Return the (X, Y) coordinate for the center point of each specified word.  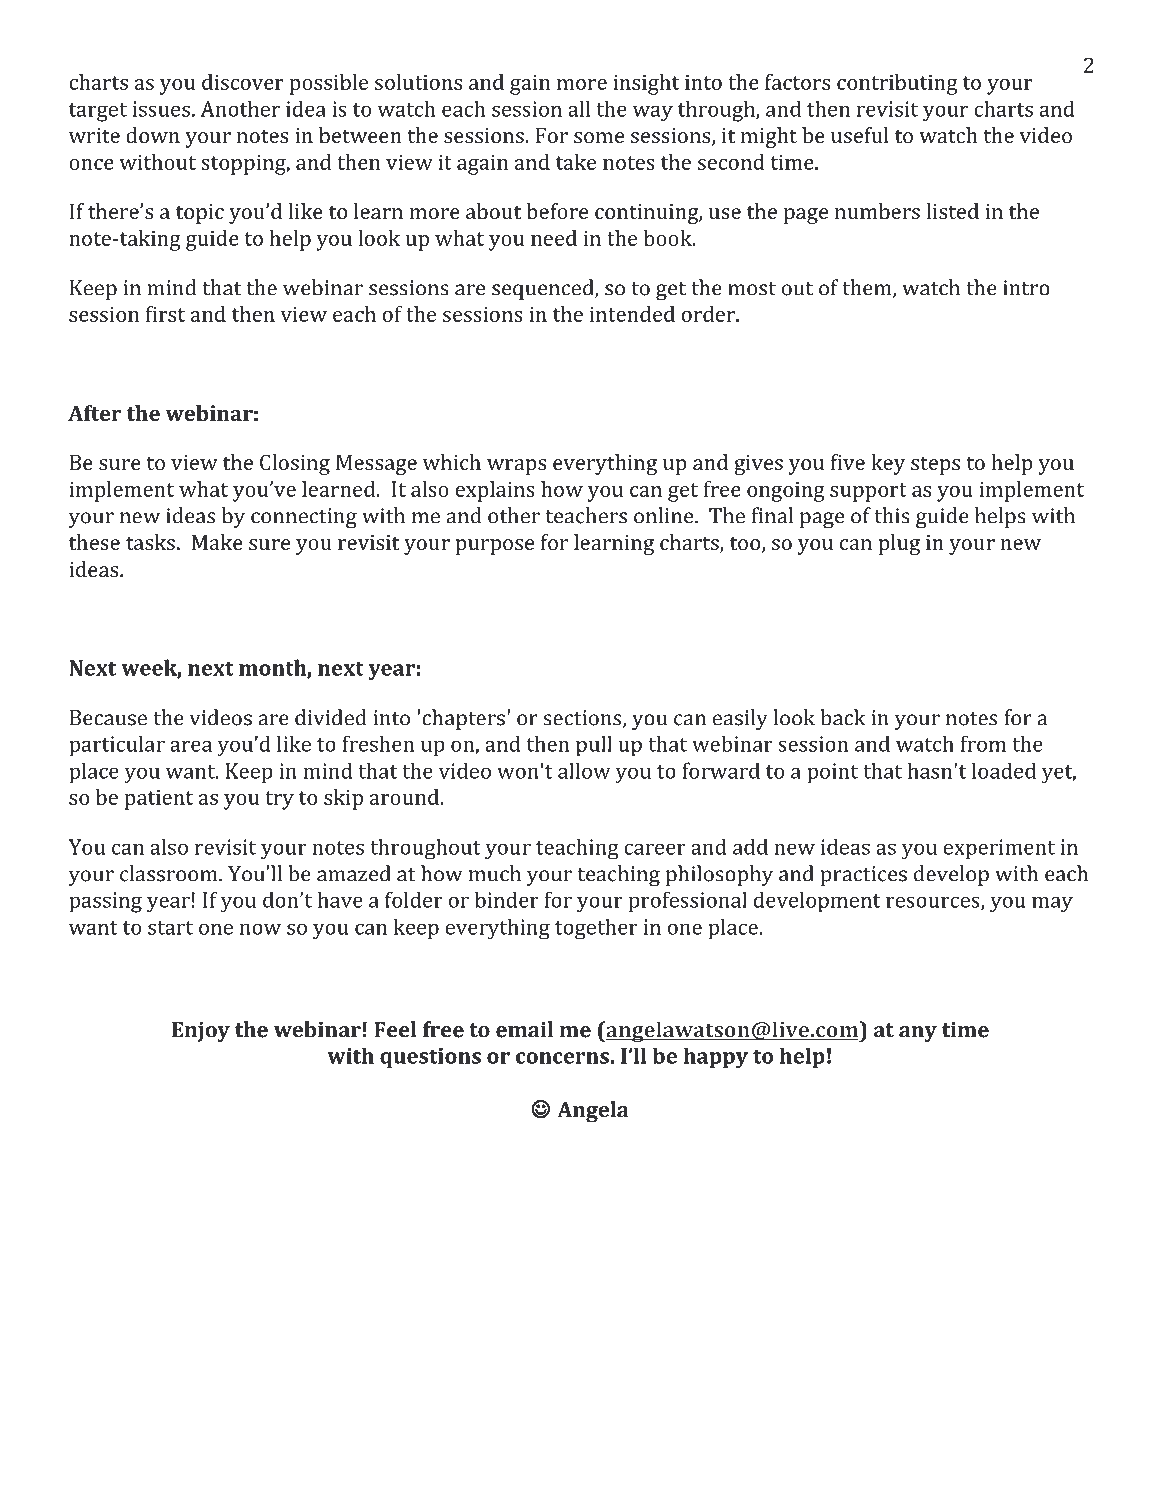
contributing (897, 84)
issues (161, 109)
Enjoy (201, 1031)
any (918, 1034)
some (599, 137)
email (524, 1029)
